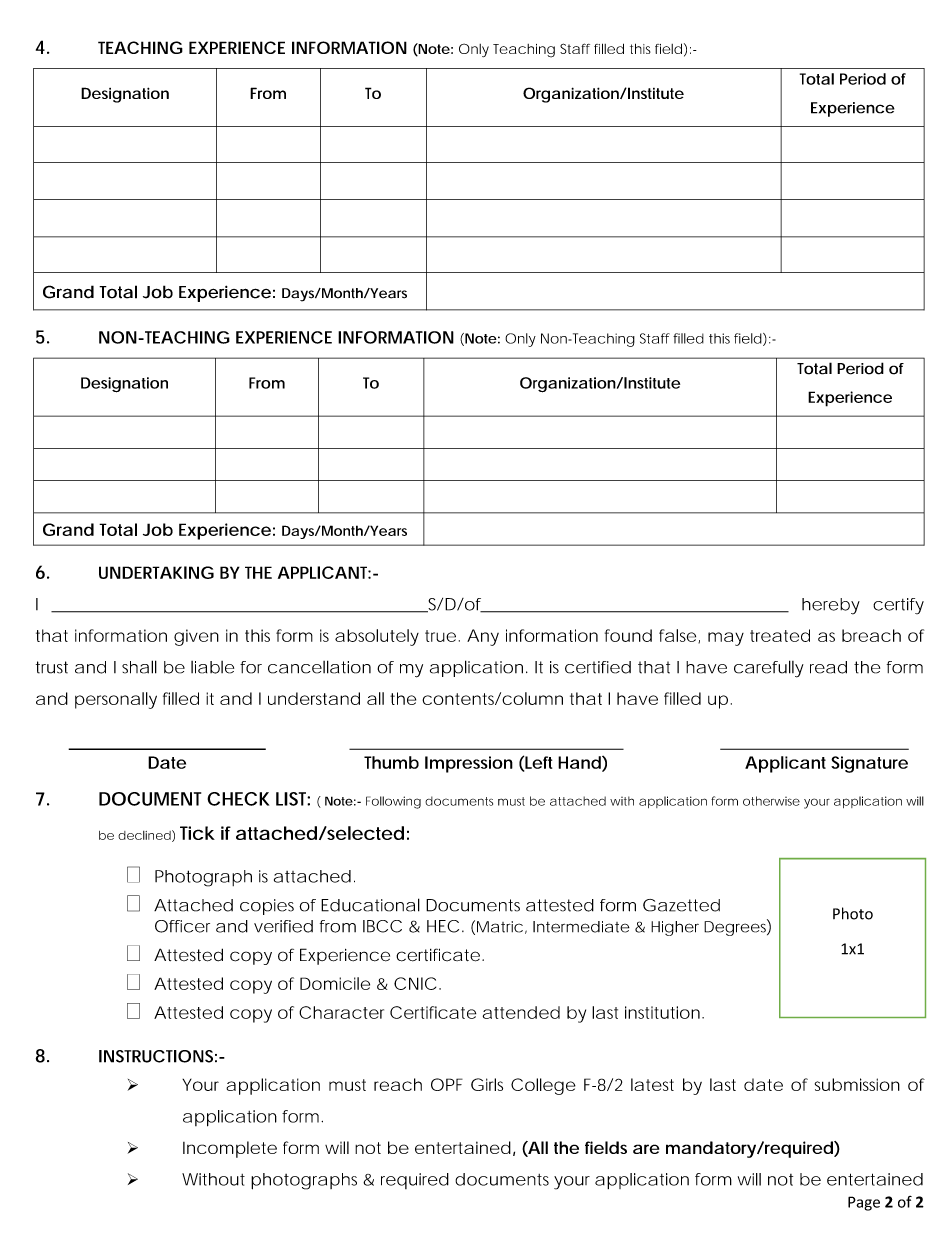 The image size is (952, 1233). Describe the element at coordinates (780, 635) in the screenshot. I see `treated` at that location.
